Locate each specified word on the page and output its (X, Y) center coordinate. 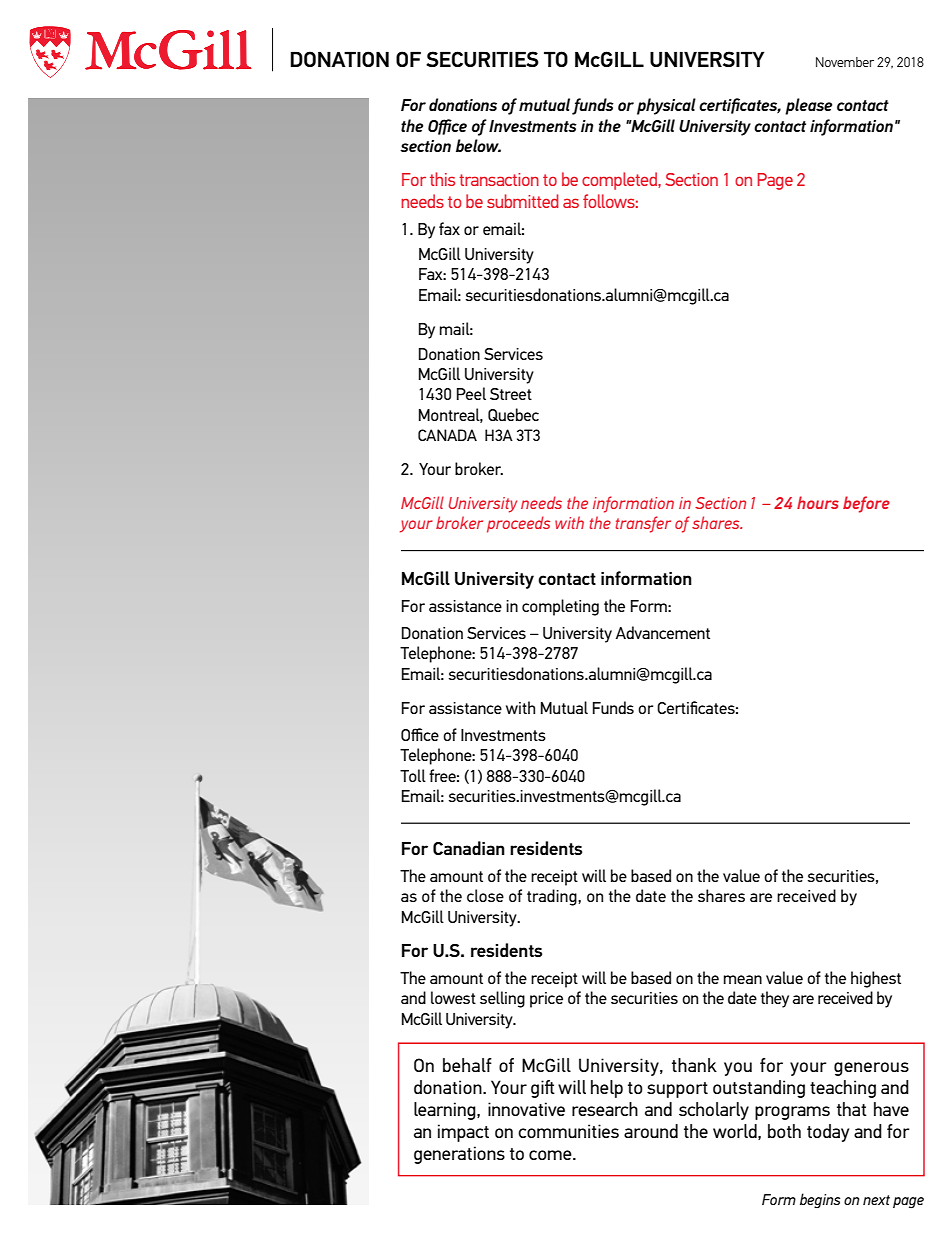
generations (459, 1155)
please (808, 106)
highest (876, 979)
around (651, 1131)
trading (553, 897)
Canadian (469, 848)
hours (818, 502)
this (442, 179)
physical (666, 106)
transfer (643, 524)
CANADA (447, 435)
